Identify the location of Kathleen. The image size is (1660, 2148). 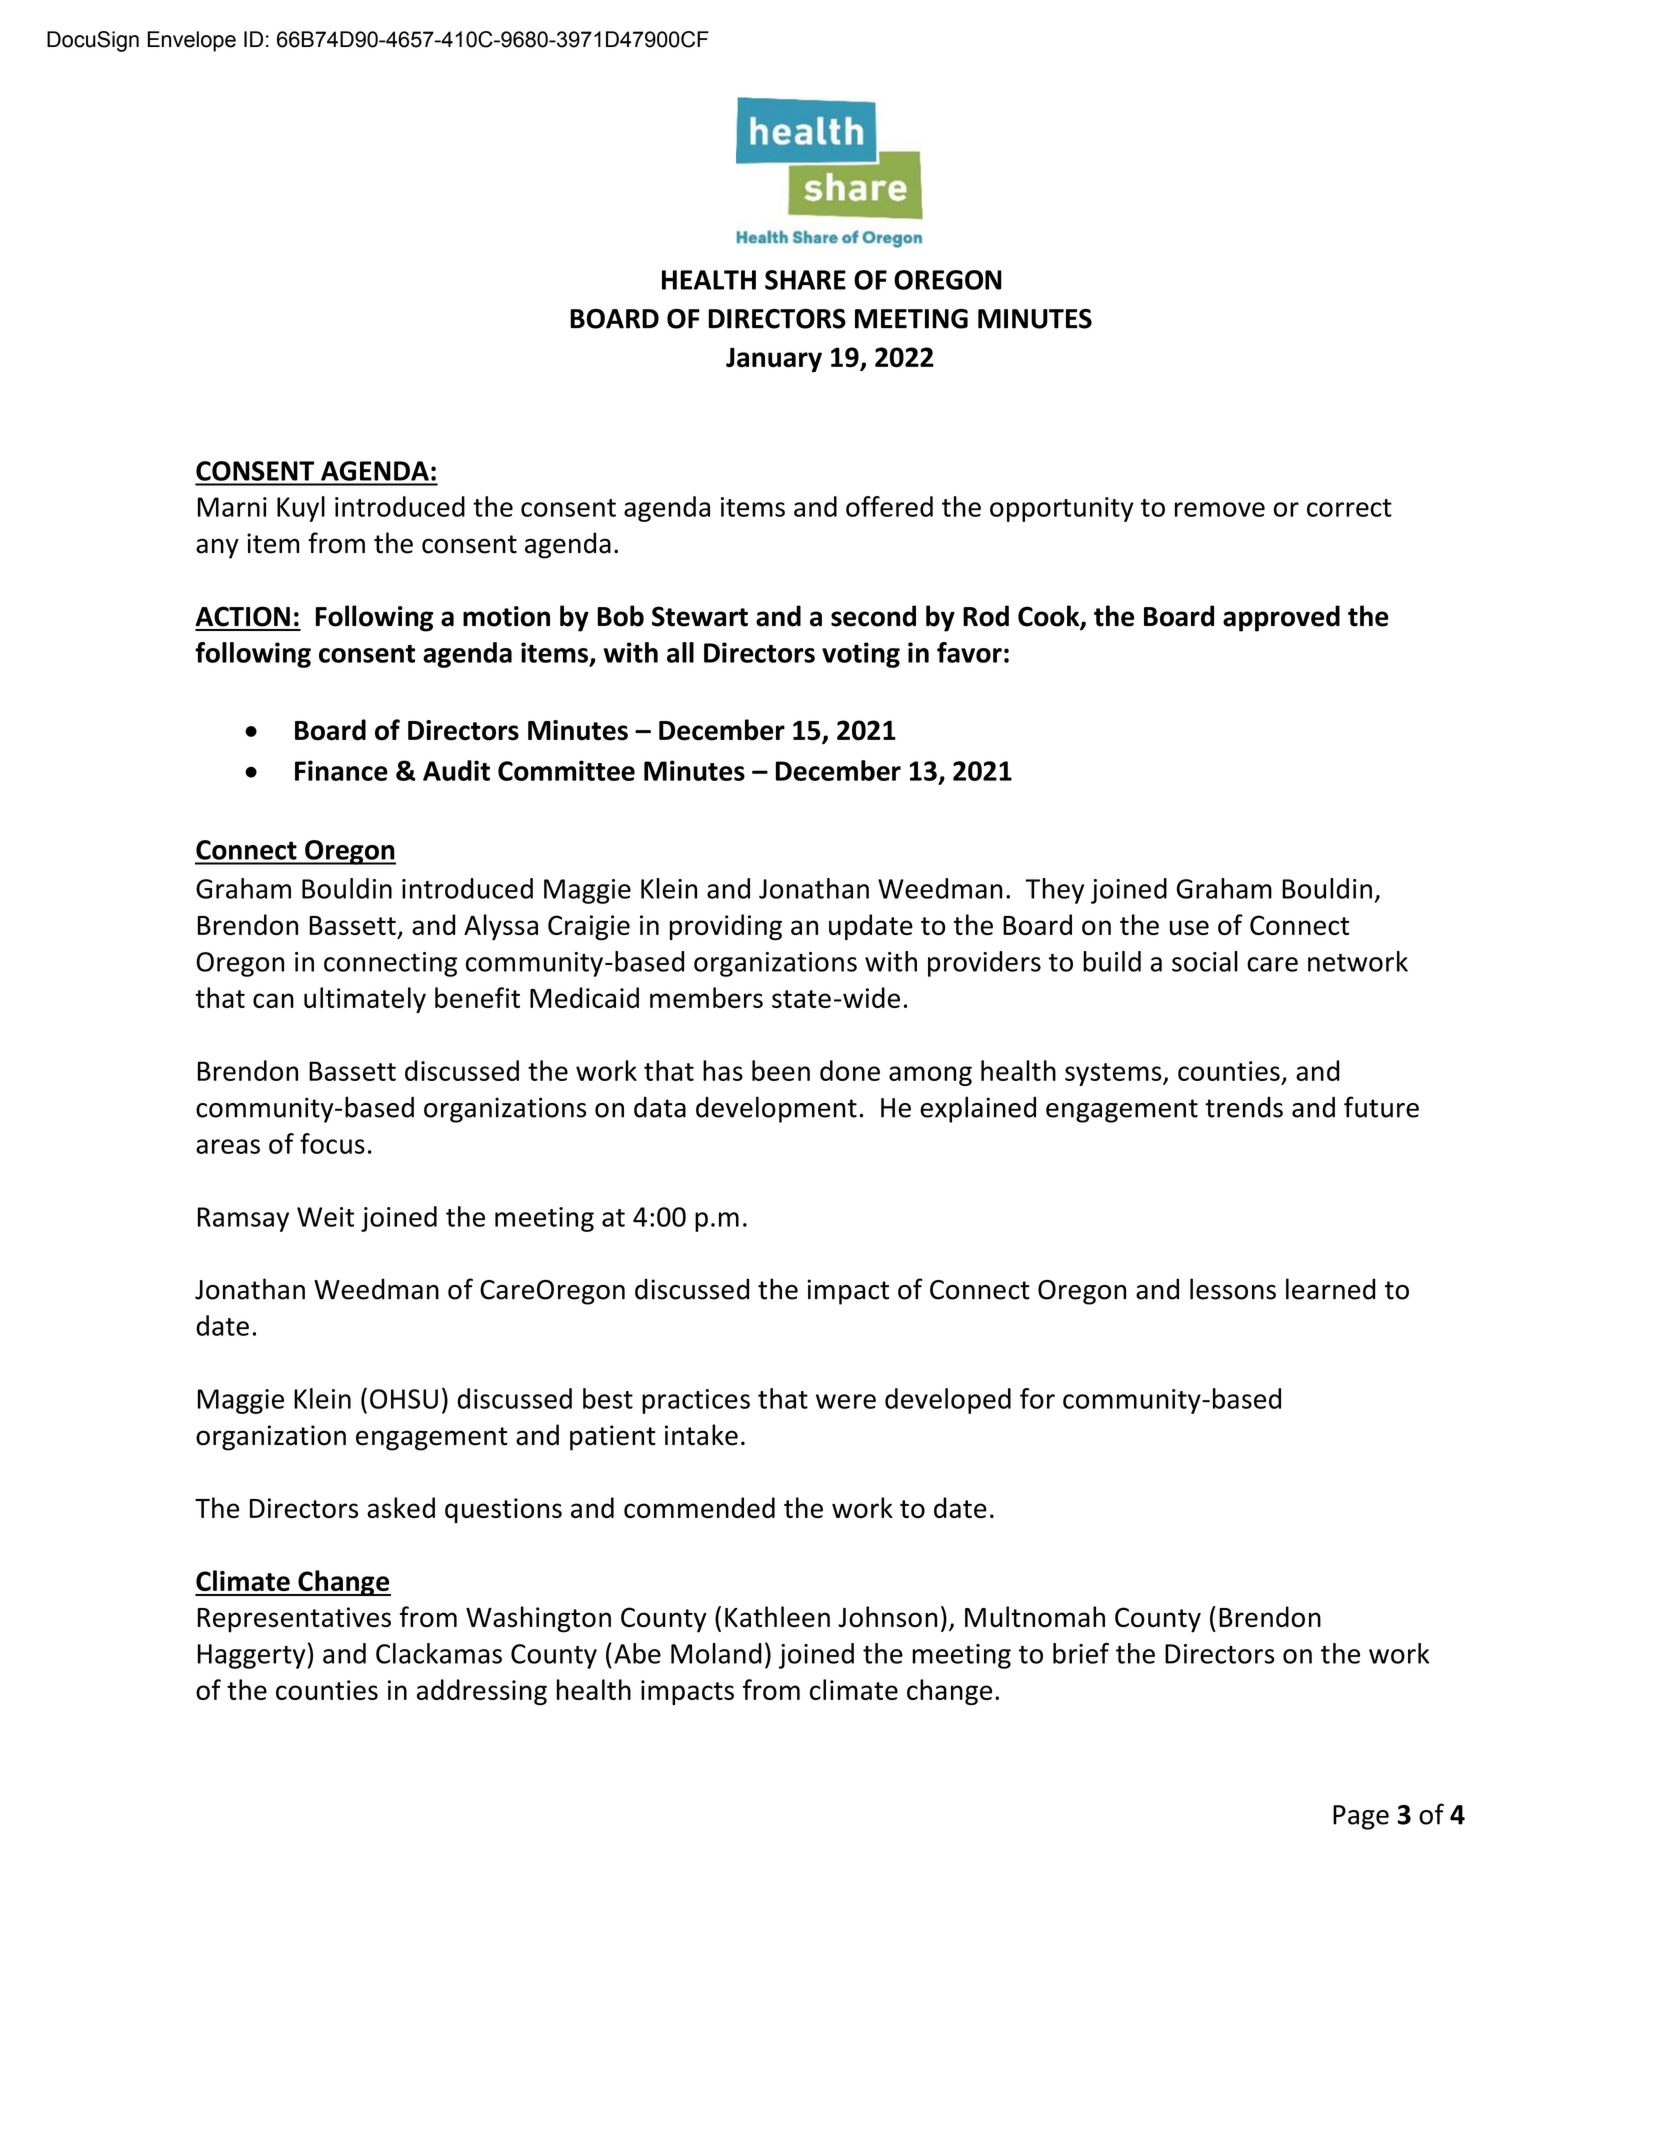
(777, 1617).
